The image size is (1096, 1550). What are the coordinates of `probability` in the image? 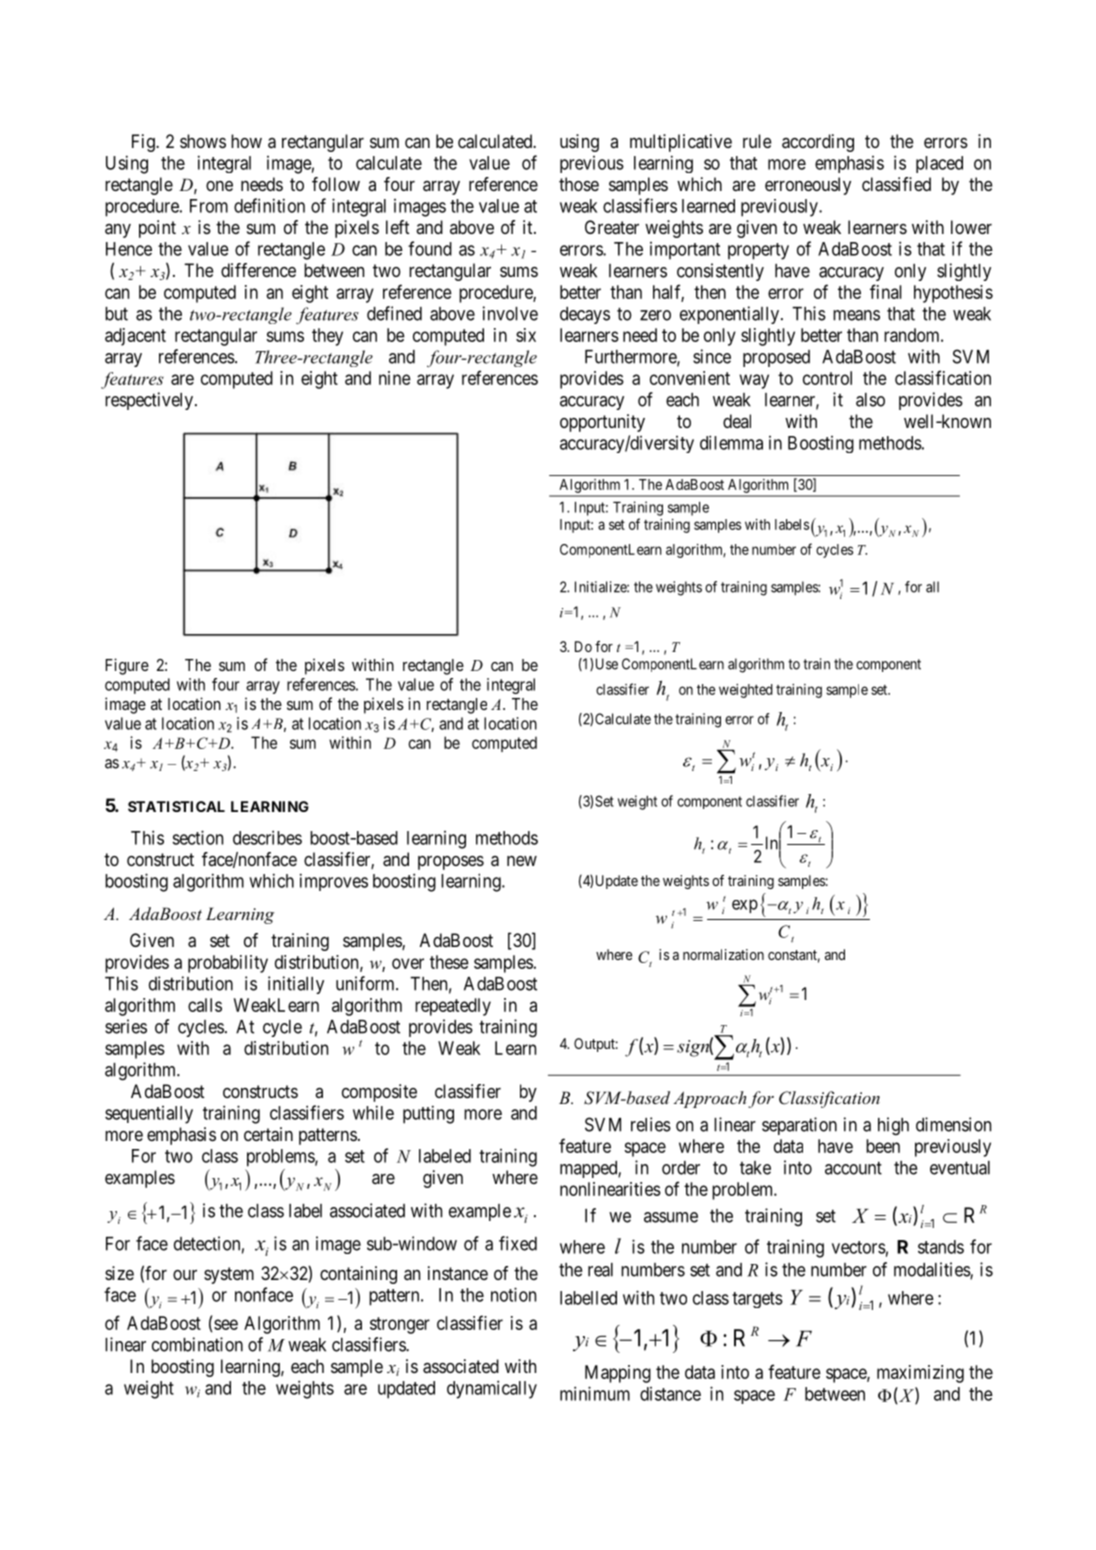 It's located at (228, 964).
